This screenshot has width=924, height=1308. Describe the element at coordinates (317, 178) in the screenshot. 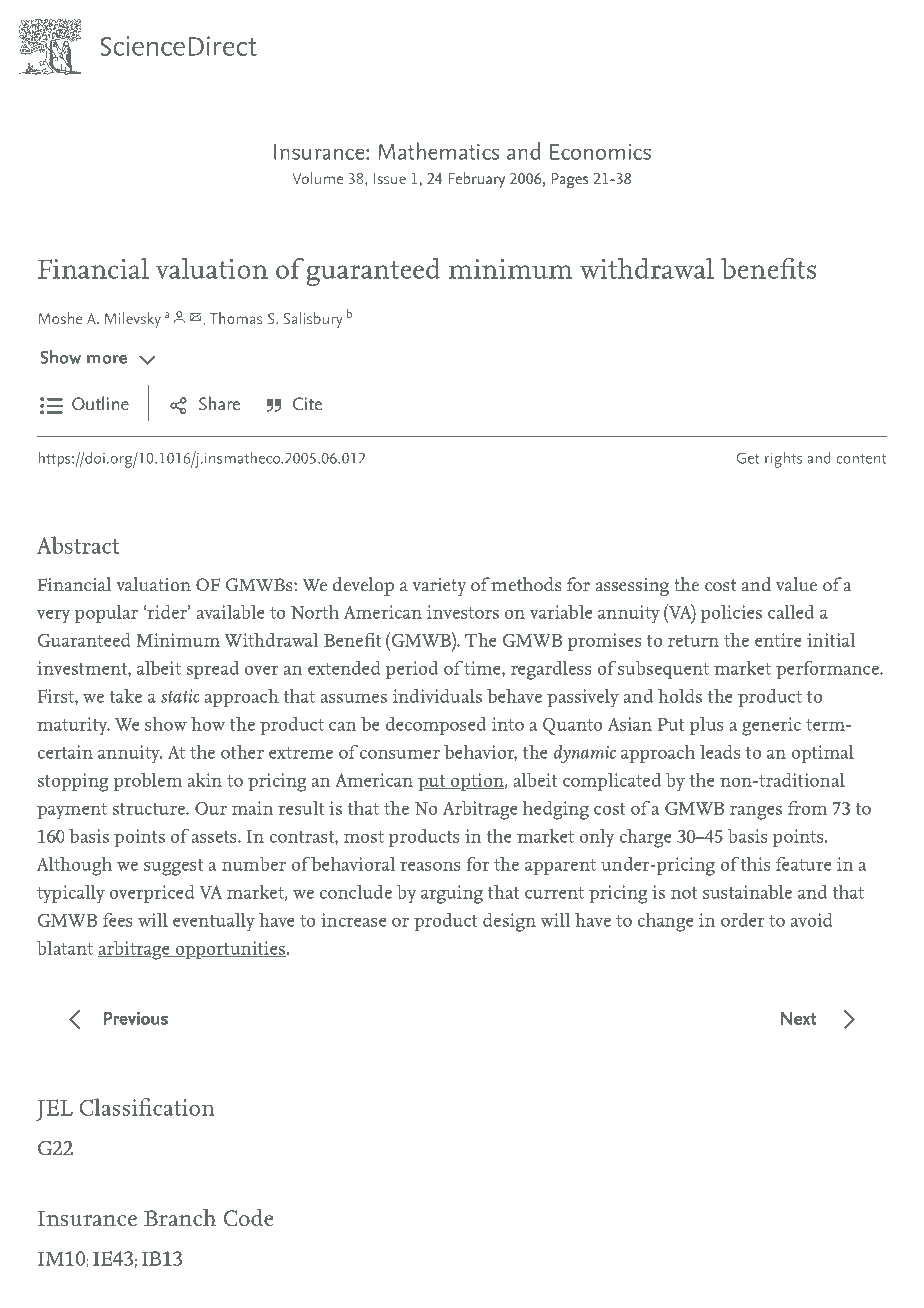

I see `Volume` at that location.
